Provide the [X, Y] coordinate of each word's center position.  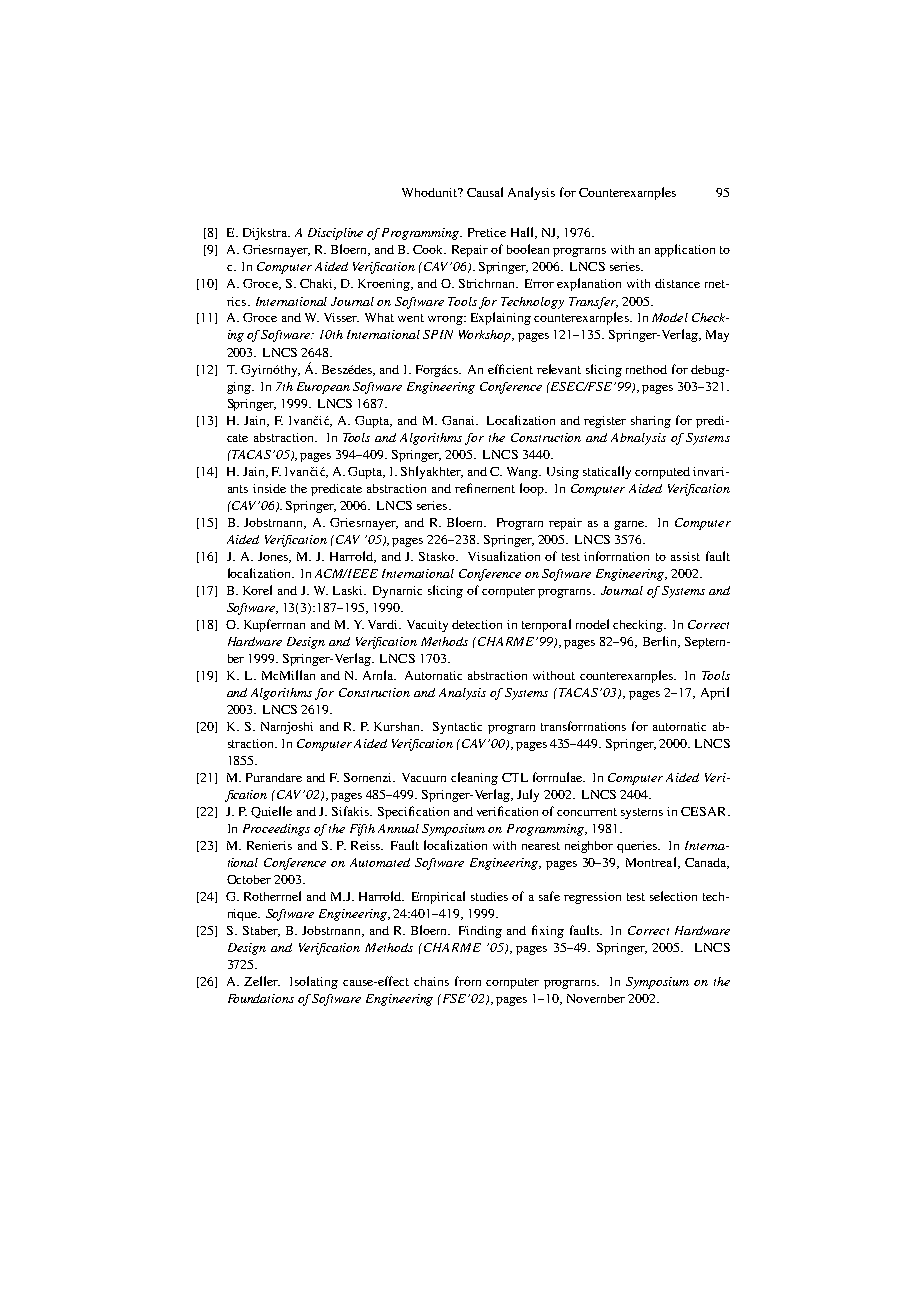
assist [685, 556]
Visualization [504, 556]
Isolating [314, 982]
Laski [349, 590]
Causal [485, 192]
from [468, 981]
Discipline [335, 234]
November [596, 998]
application [685, 250]
